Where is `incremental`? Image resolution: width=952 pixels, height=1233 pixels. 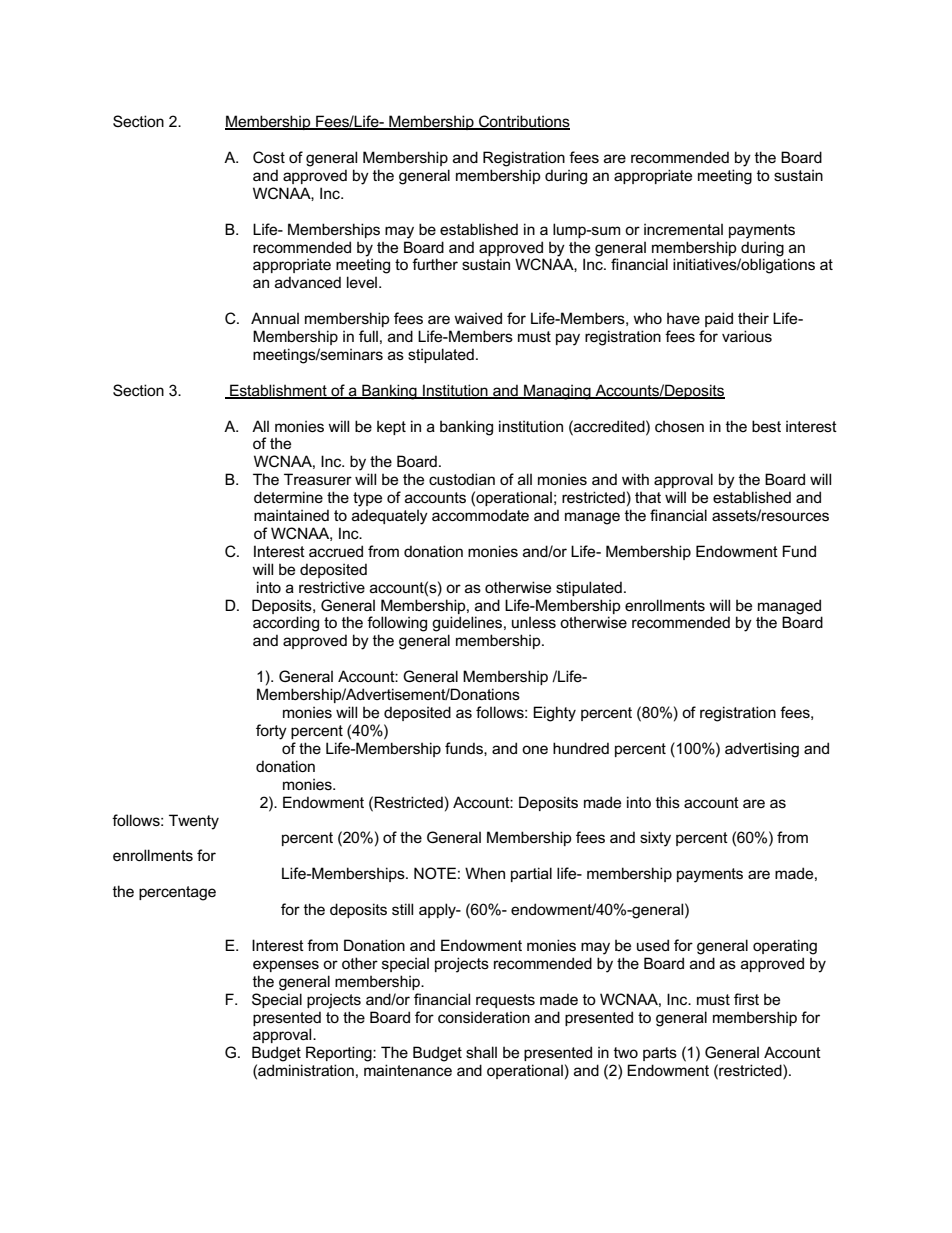
incremental is located at coordinates (683, 229).
